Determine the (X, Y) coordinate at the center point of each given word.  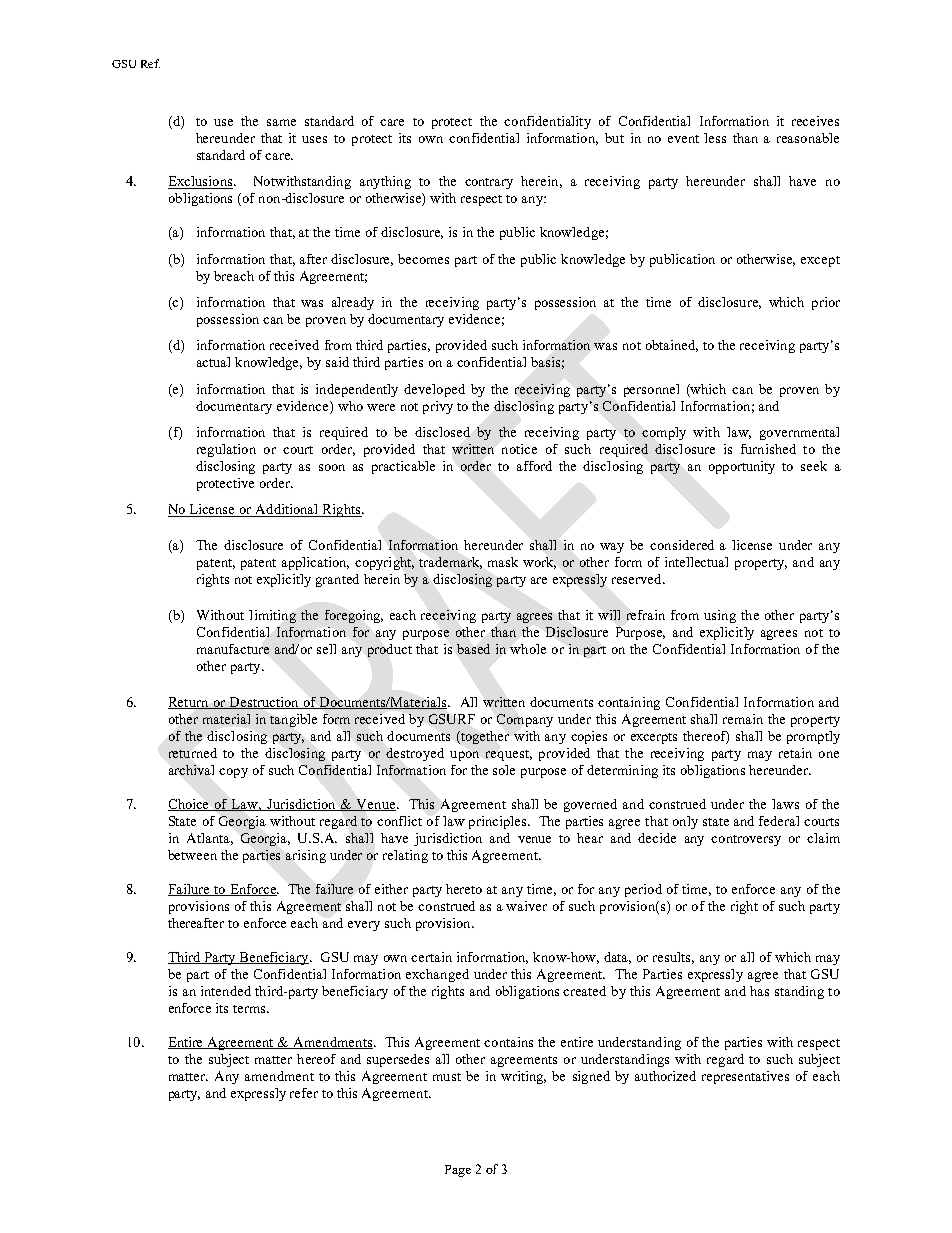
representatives (745, 1077)
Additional (287, 510)
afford (534, 466)
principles (497, 822)
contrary (489, 183)
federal (779, 821)
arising (306, 856)
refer (304, 1093)
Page (458, 1171)
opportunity (742, 467)
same (281, 122)
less (715, 138)
